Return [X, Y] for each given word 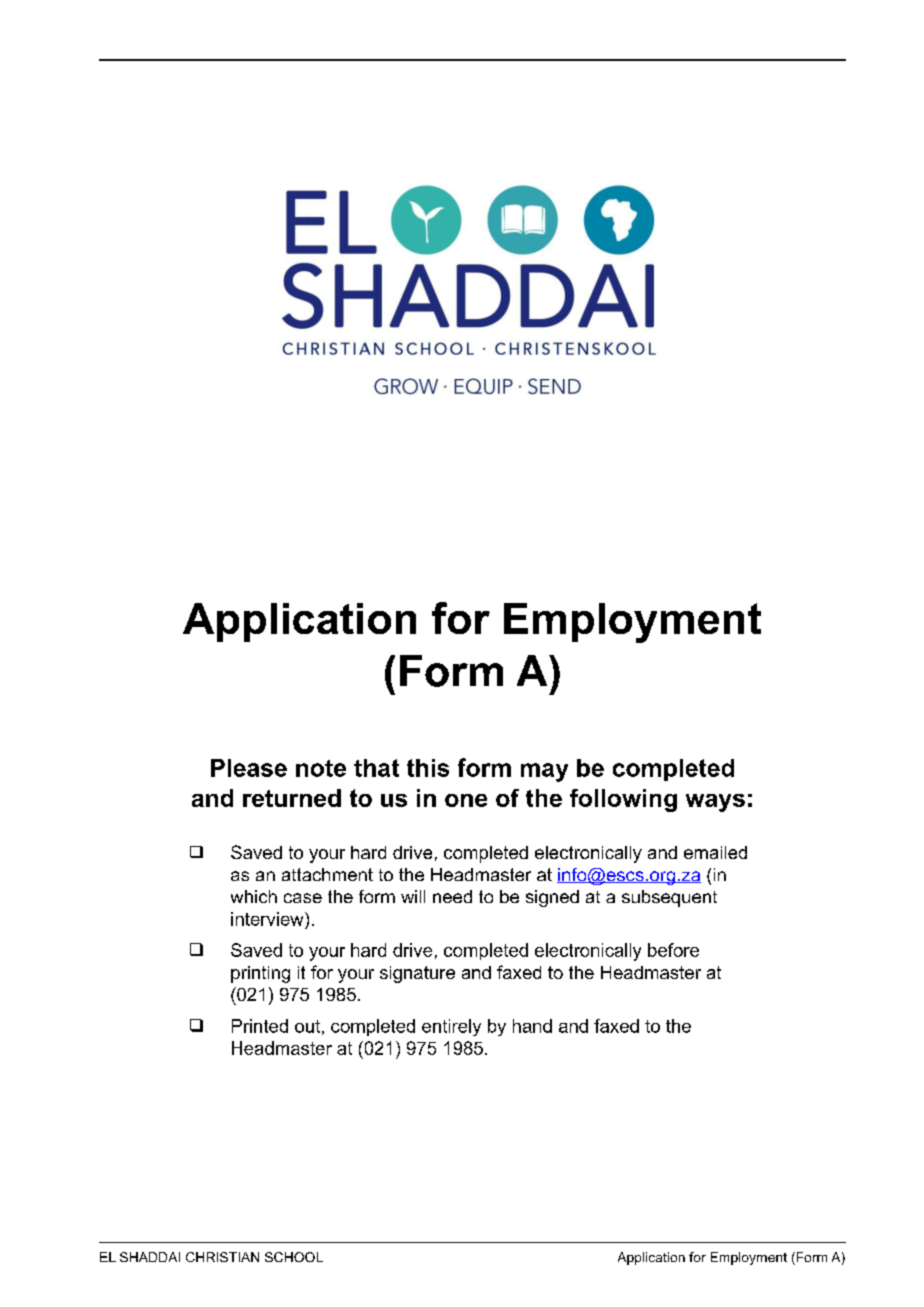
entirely [451, 1027]
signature [417, 974]
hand [532, 1026]
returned [292, 798]
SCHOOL [294, 1257]
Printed [260, 1026]
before [673, 950]
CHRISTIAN [222, 1257]
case [303, 898]
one [466, 800]
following [623, 800]
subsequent [669, 898]
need [452, 896]
